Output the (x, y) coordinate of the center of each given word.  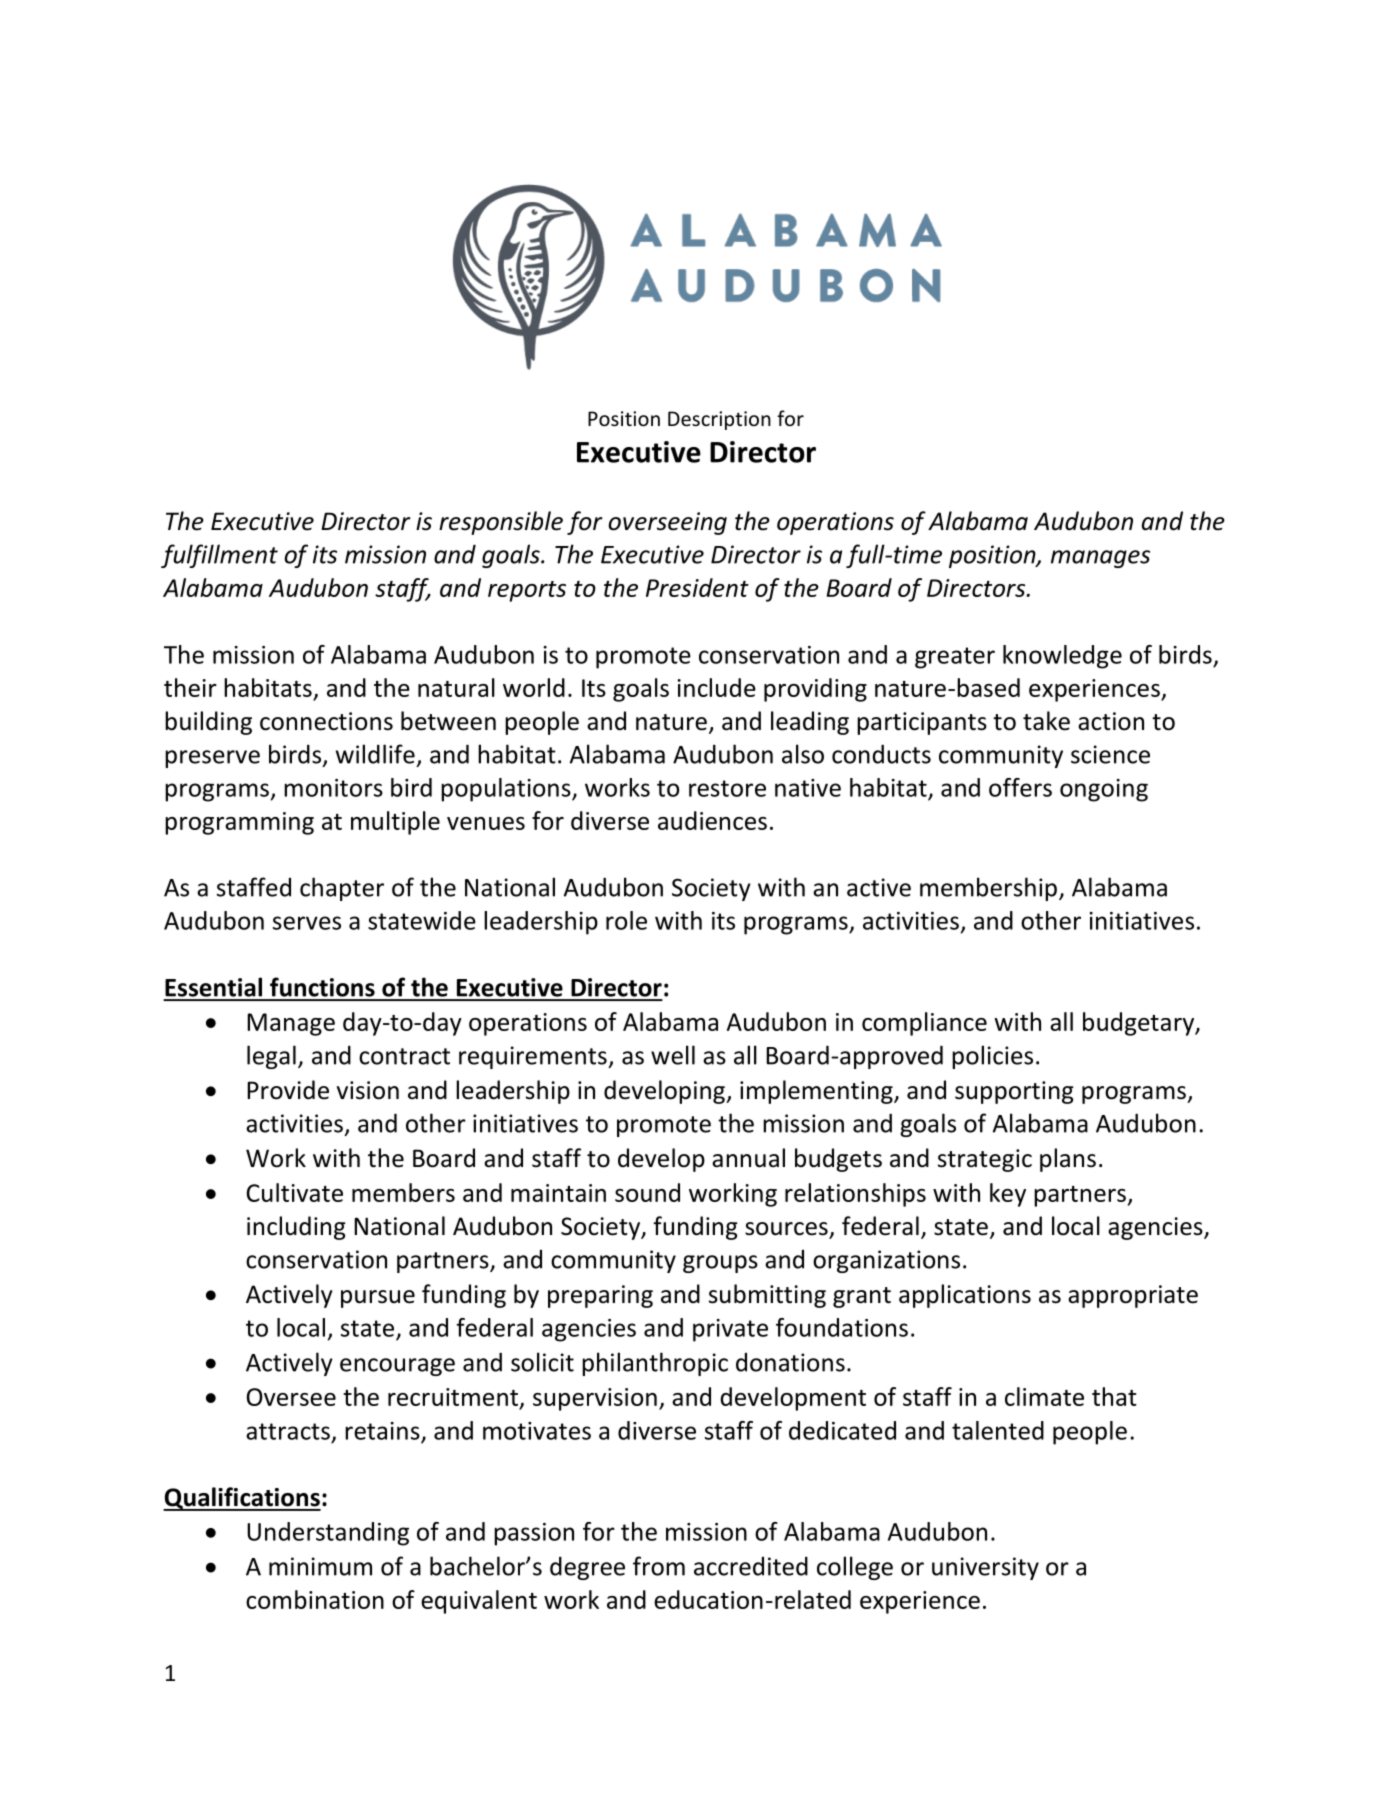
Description (719, 420)
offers (1020, 787)
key (1008, 1195)
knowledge (1062, 657)
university (985, 1568)
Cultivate (295, 1192)
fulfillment (219, 556)
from (659, 1566)
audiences (712, 820)
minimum (320, 1566)
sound (647, 1192)
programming (239, 823)
